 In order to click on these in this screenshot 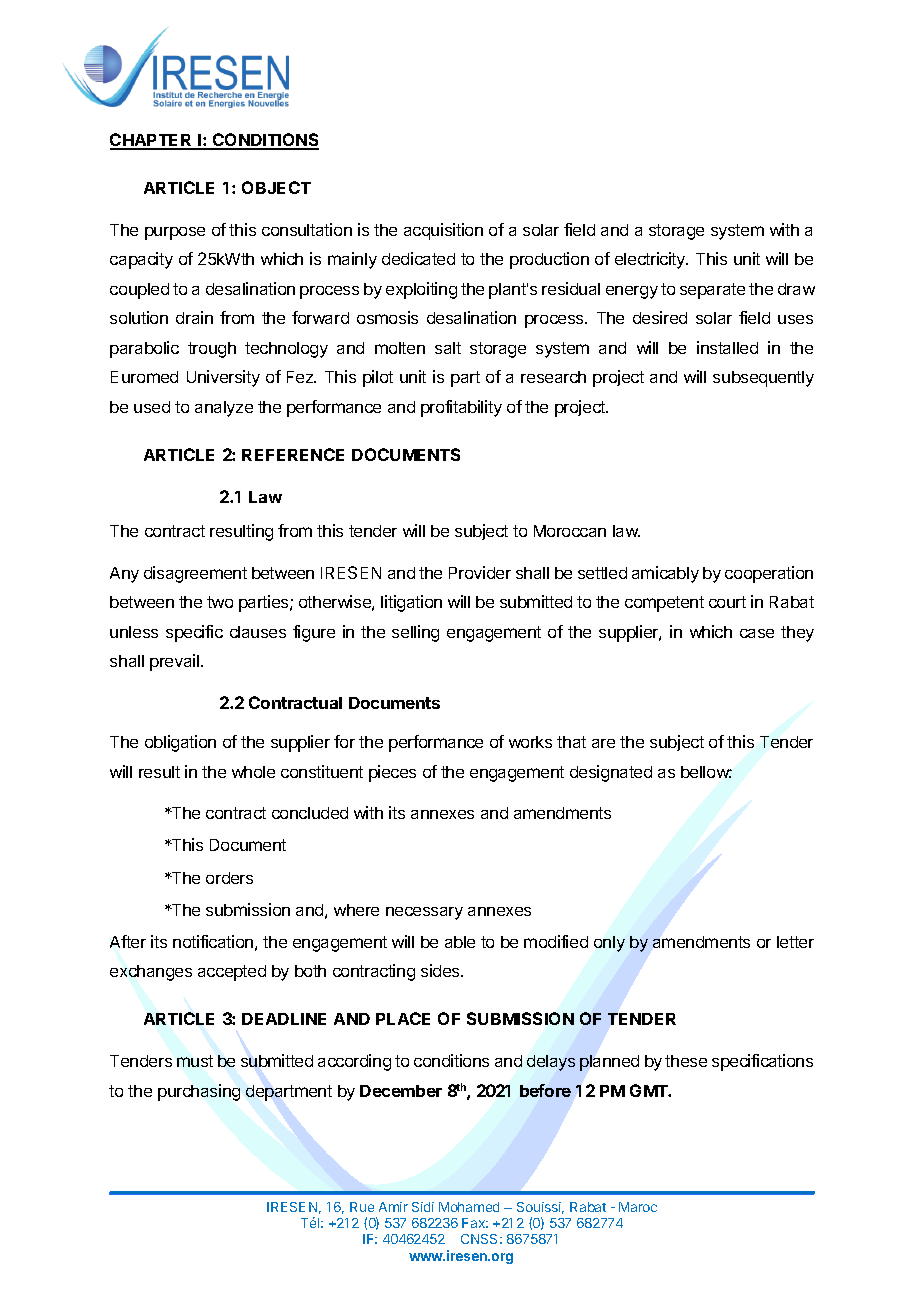, I will do `click(686, 1061)`.
